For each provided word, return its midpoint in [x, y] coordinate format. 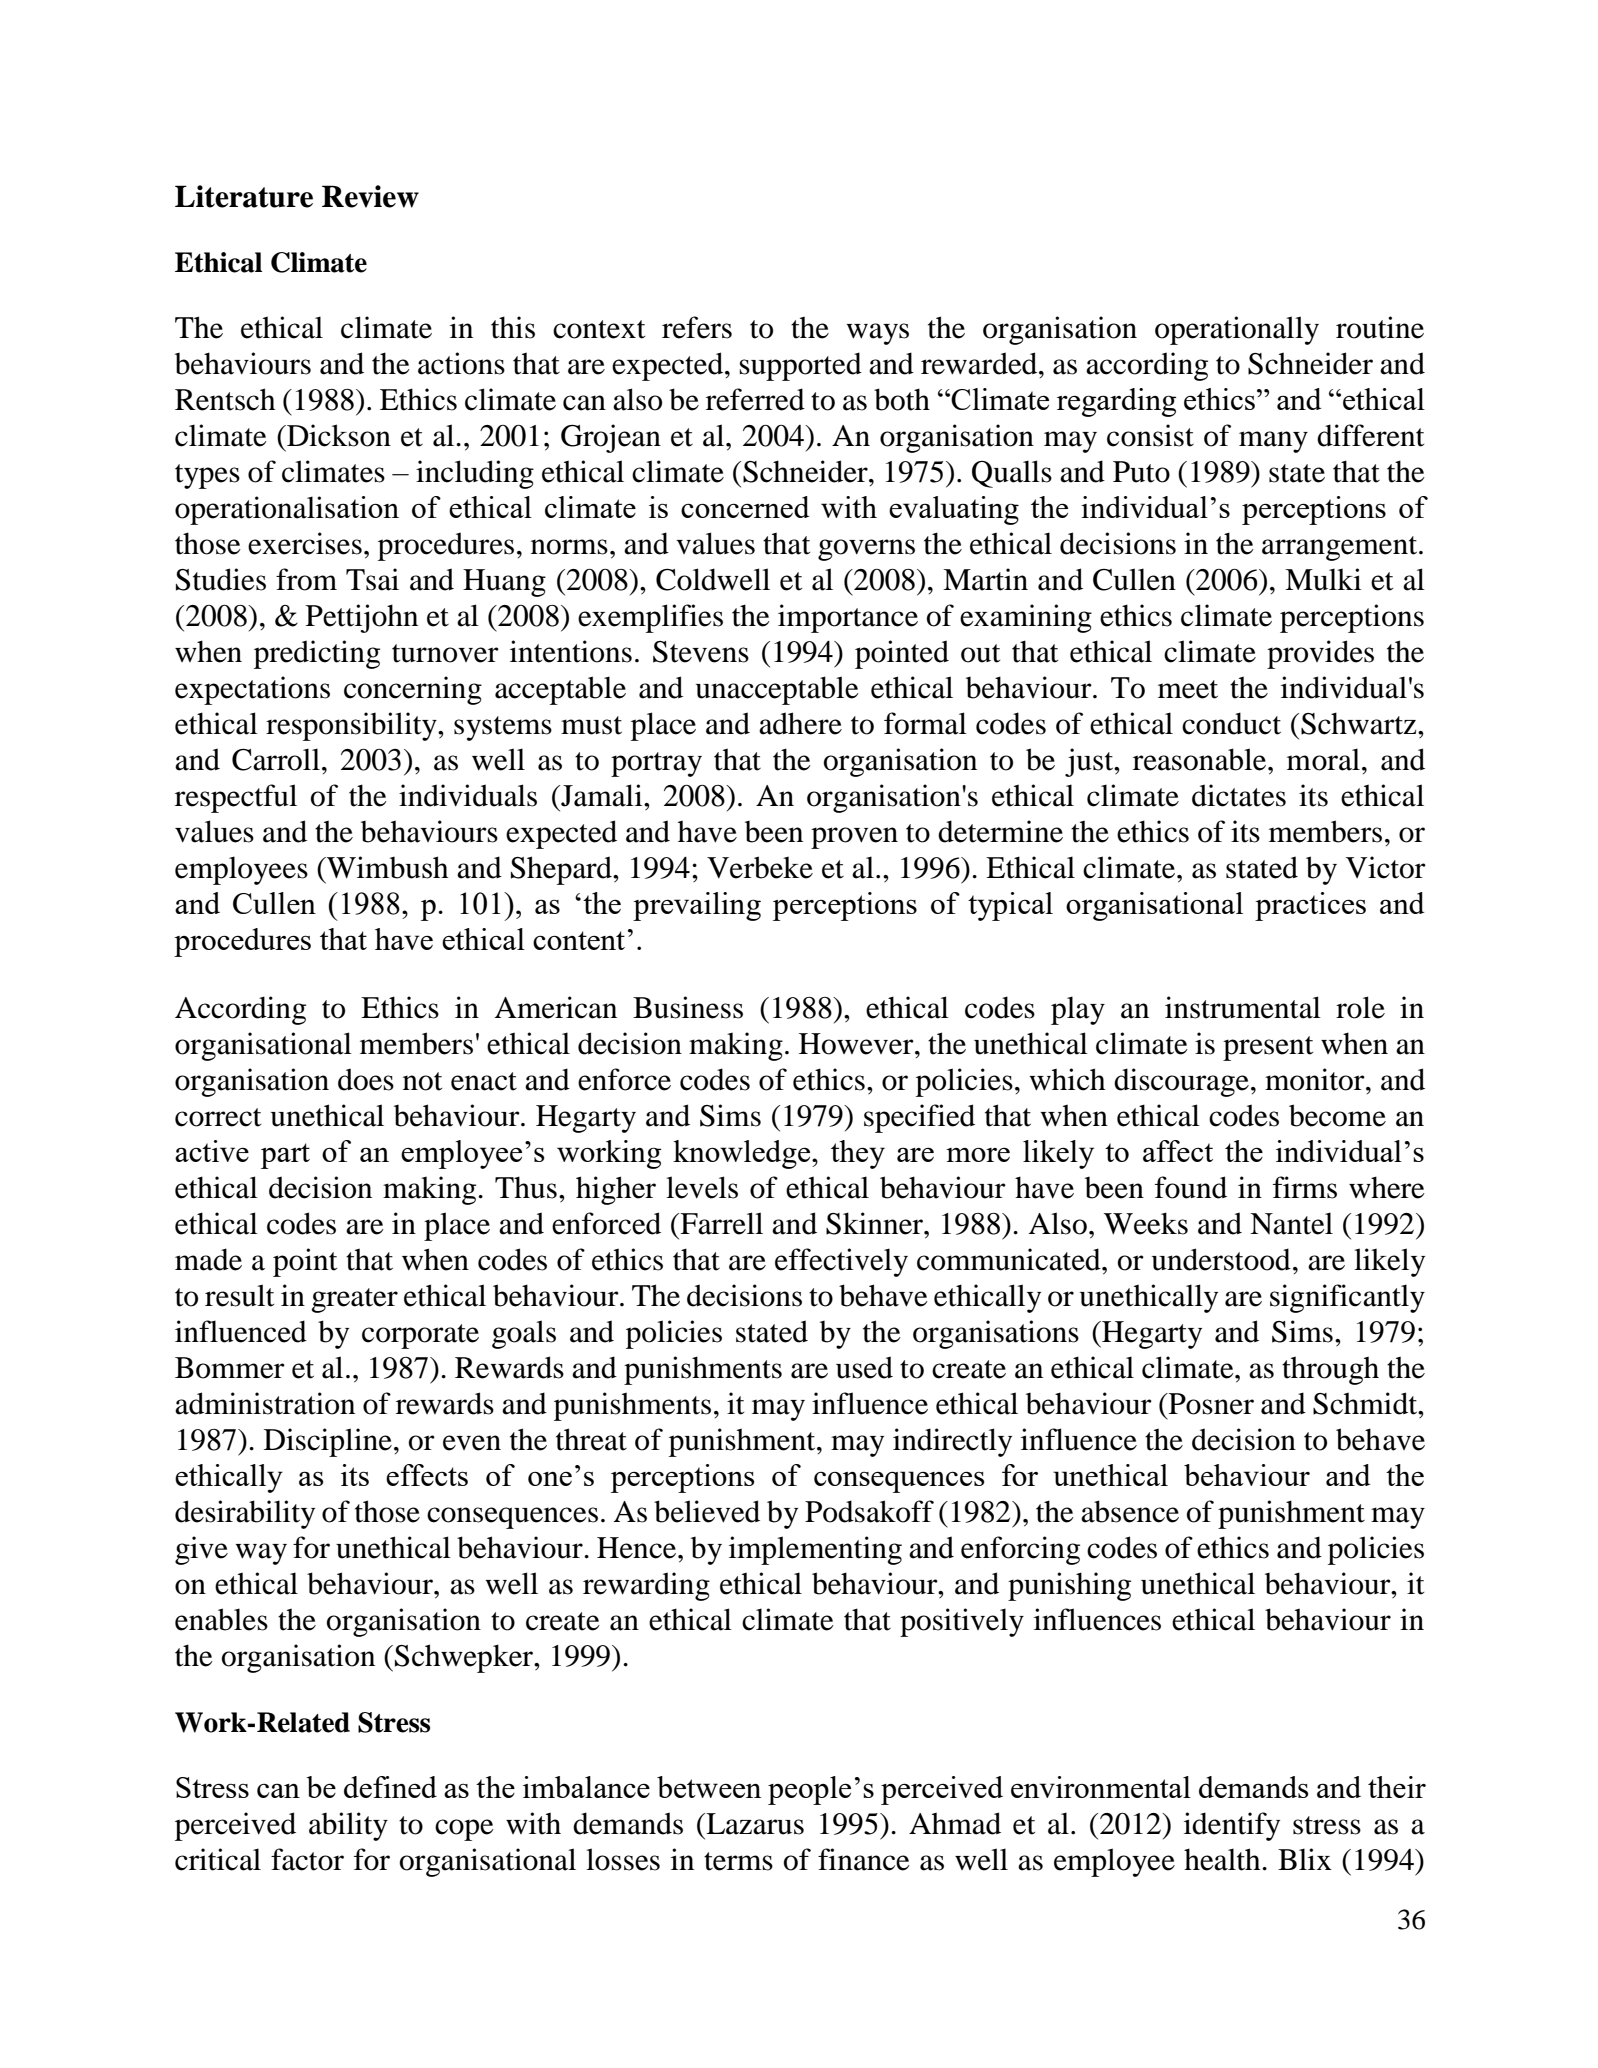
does [366, 1079]
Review [370, 196]
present [1268, 1048]
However [857, 1044]
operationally [1237, 330]
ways [877, 334]
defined [390, 1787]
